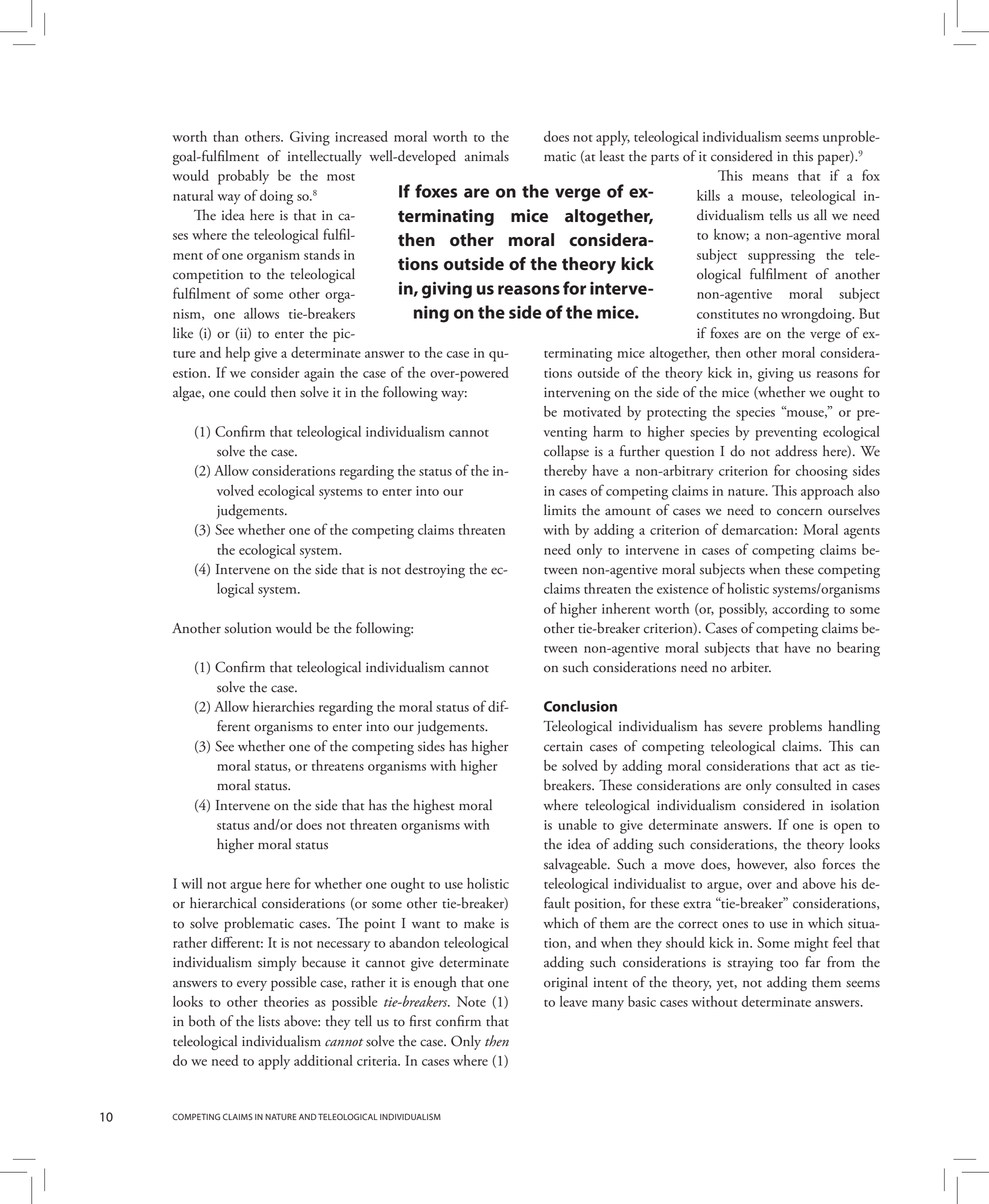 The image size is (989, 1204). Describe the element at coordinates (795, 727) in the screenshot. I see `problems` at that location.
